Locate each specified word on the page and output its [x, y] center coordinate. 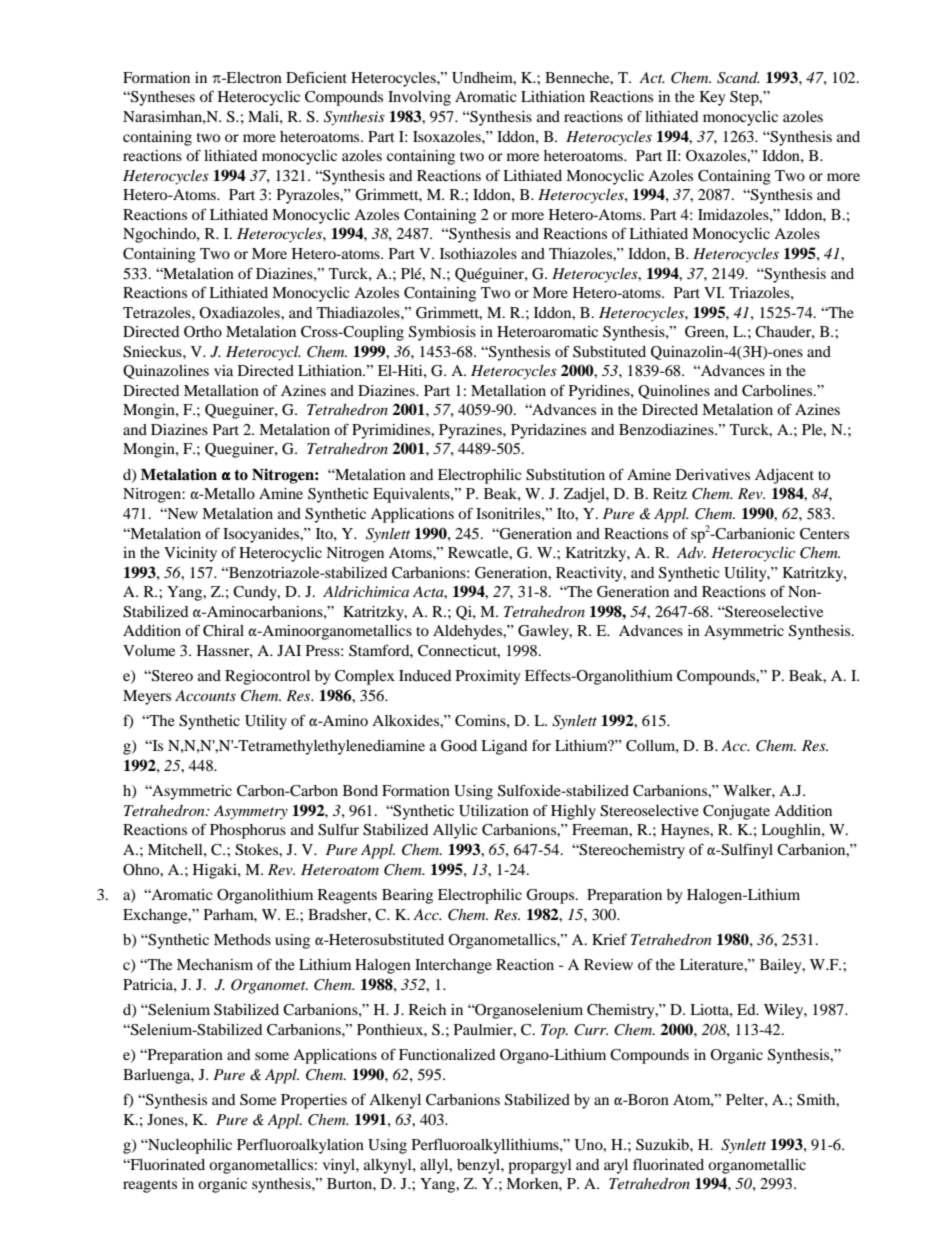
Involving [419, 98]
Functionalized [447, 1054]
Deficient [316, 77]
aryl [616, 1166]
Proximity [488, 677]
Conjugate [736, 812]
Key [712, 98]
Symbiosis [442, 333]
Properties [314, 1101]
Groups [551, 896]
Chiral [223, 631]
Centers [824, 534]
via [223, 370]
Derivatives [713, 474]
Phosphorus [248, 831]
